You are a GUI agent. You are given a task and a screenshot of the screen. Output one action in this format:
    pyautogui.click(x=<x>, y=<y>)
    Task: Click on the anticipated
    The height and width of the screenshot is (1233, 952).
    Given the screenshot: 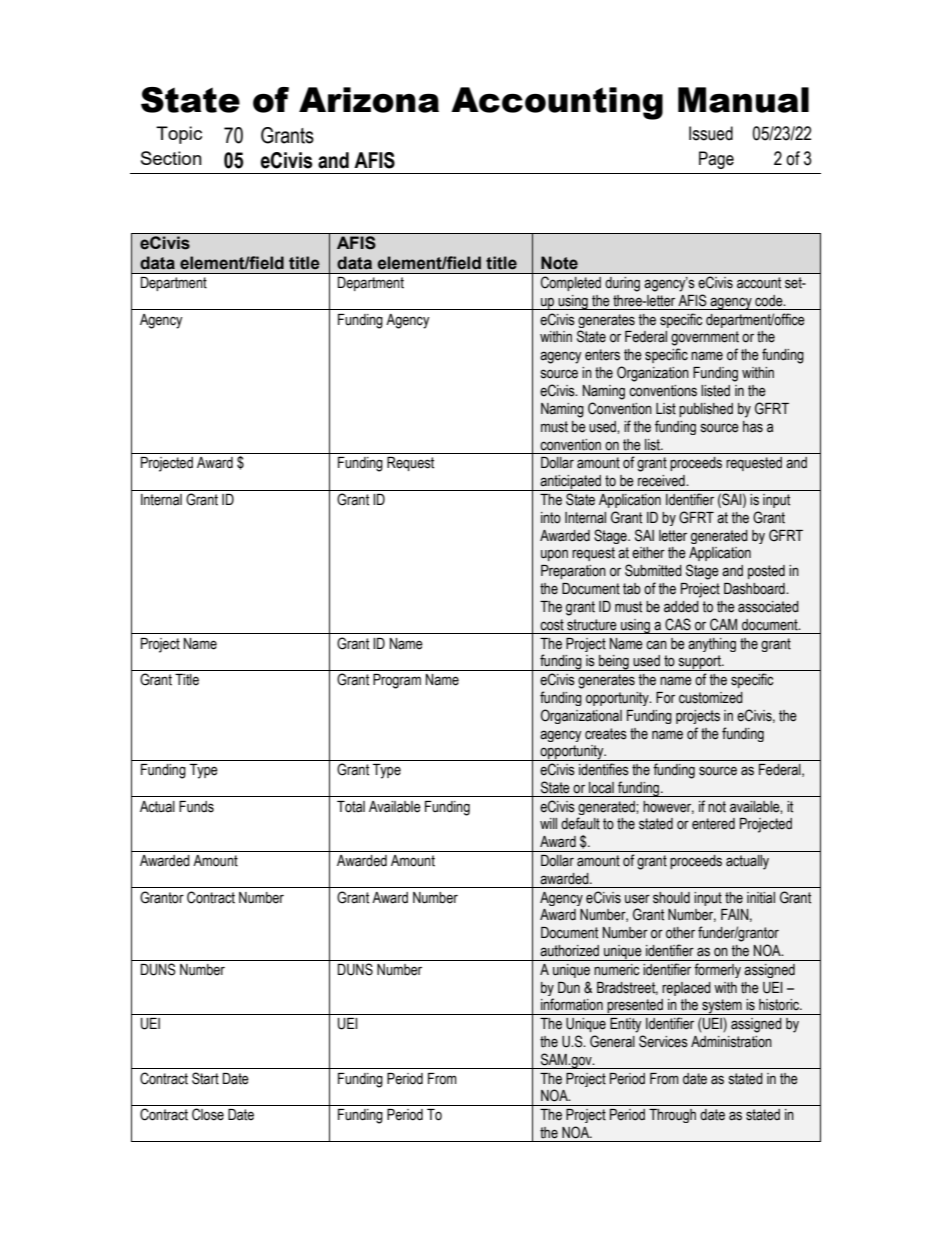 What is the action you would take?
    pyautogui.click(x=571, y=483)
